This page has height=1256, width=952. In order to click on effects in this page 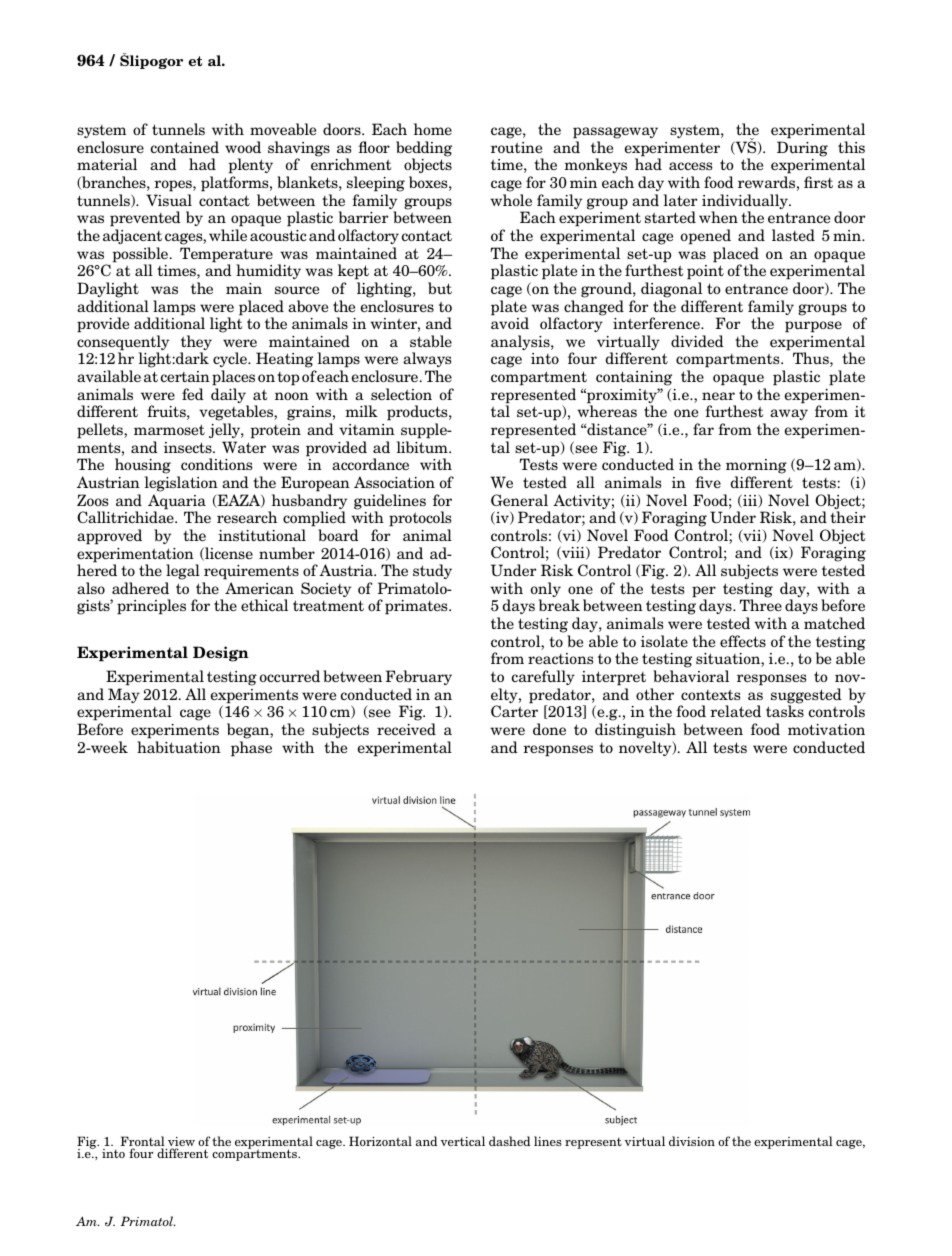, I will do `click(743, 641)`.
